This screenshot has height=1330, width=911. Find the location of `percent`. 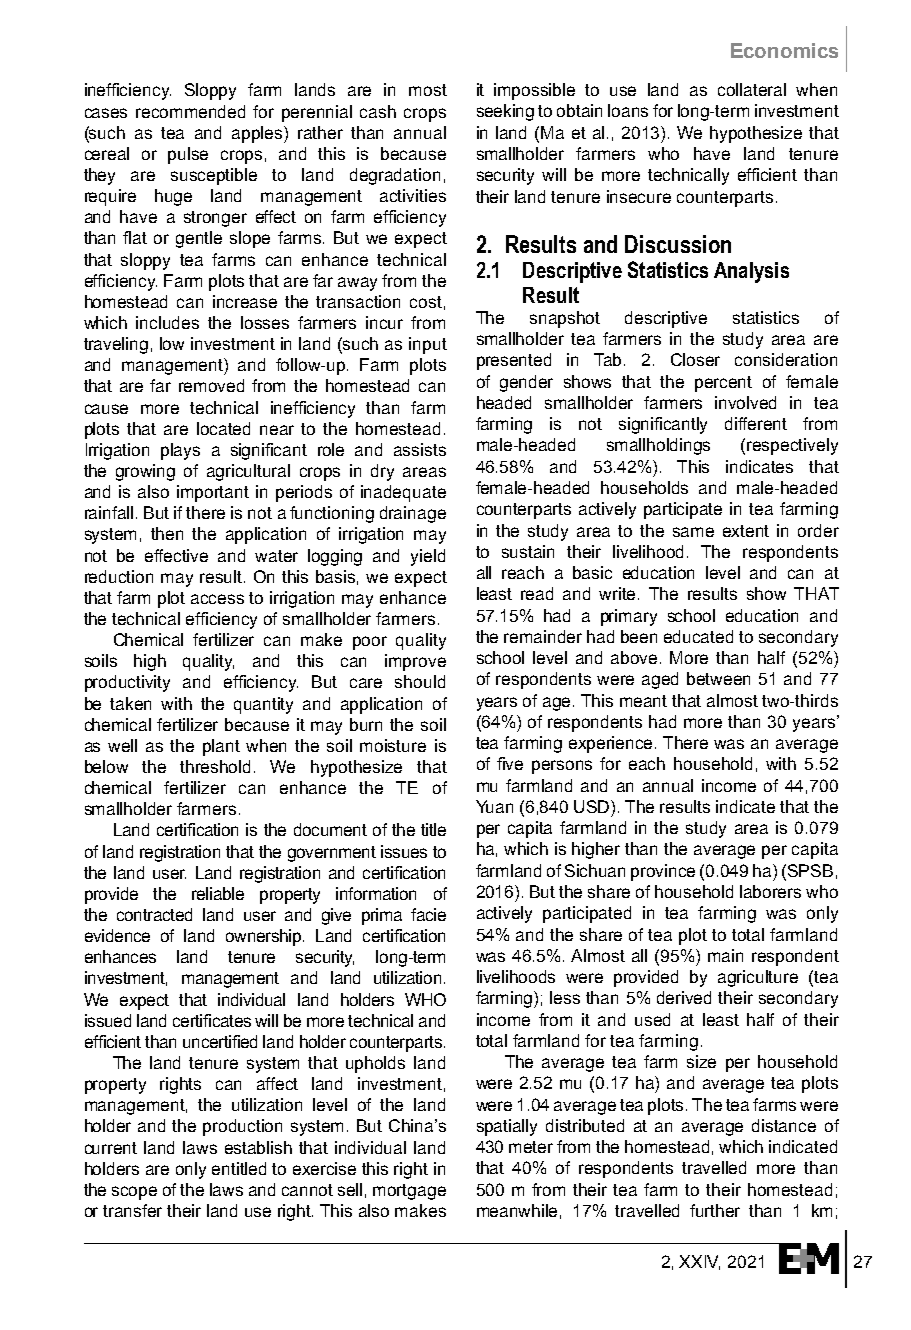

percent is located at coordinates (723, 384).
